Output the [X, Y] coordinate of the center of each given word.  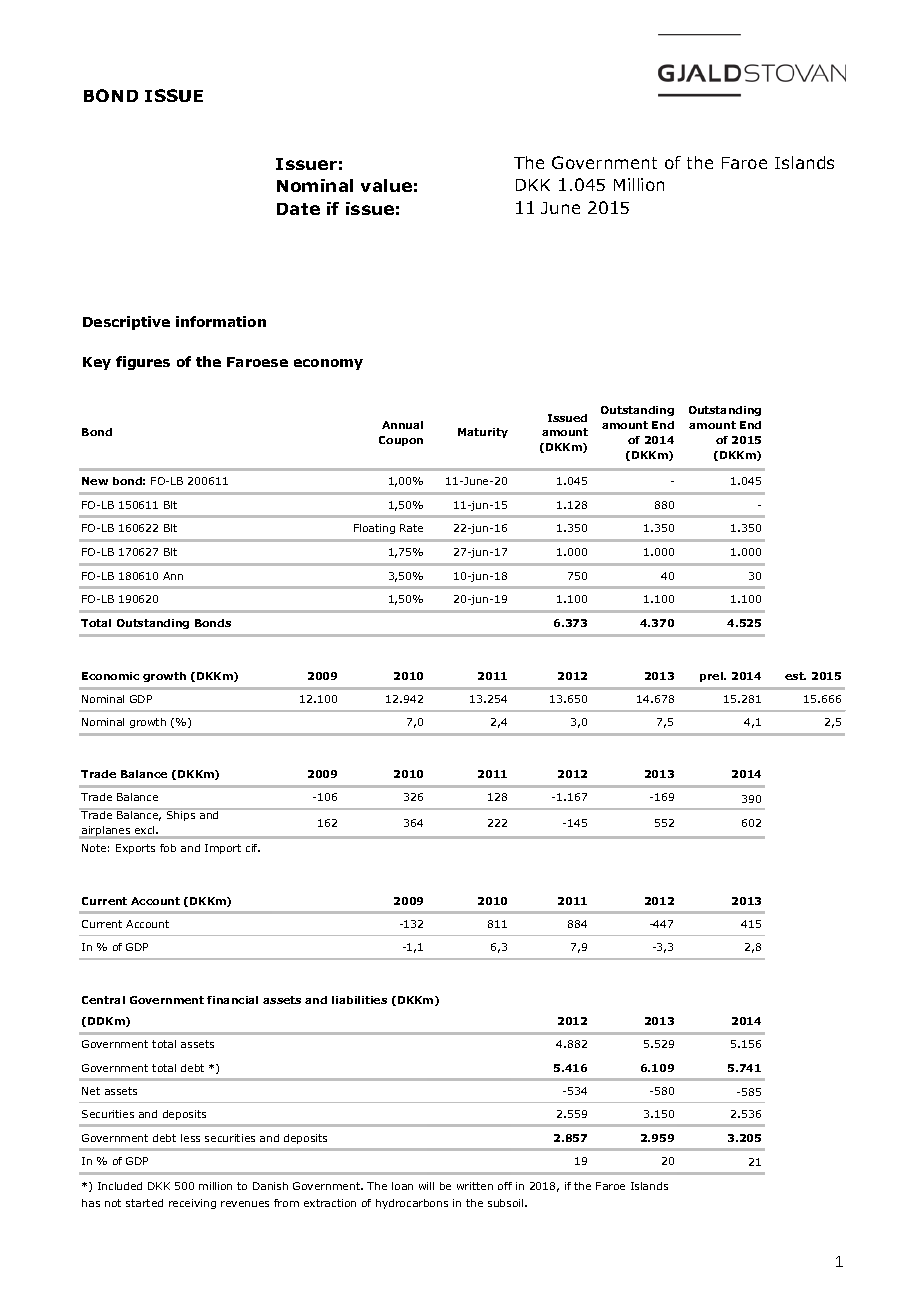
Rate [411, 528]
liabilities [359, 1000]
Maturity [483, 433]
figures [143, 363]
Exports [135, 849]
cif [253, 848]
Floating [374, 529]
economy [328, 364]
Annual [402, 425]
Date [298, 209]
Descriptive [126, 323]
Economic [110, 676]
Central [103, 1000]
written [475, 1186]
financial [232, 1000]
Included [120, 1186]
